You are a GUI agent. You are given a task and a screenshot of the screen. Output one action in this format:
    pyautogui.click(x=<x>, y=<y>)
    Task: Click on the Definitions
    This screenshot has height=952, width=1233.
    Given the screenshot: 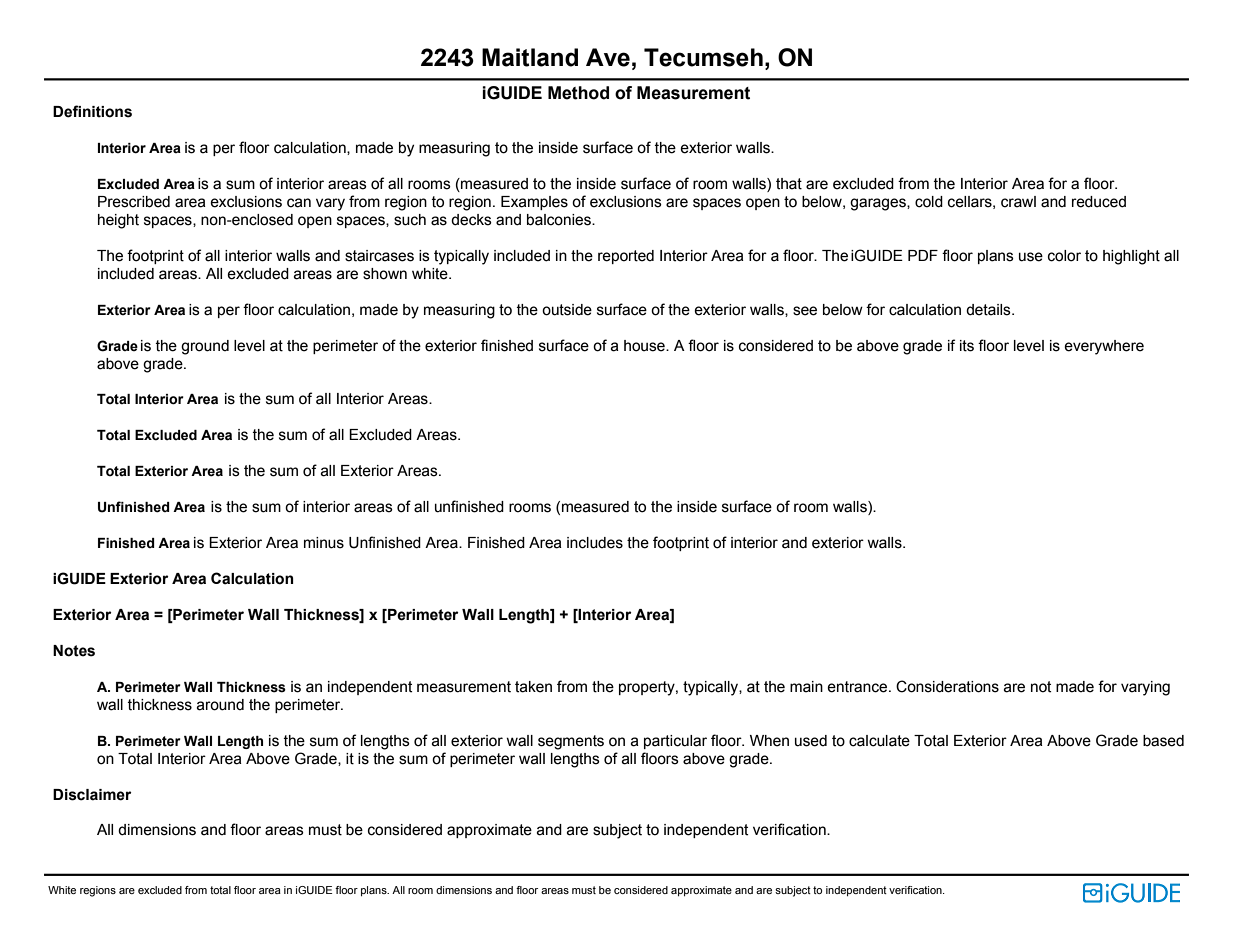 What is the action you would take?
    pyautogui.click(x=92, y=111)
